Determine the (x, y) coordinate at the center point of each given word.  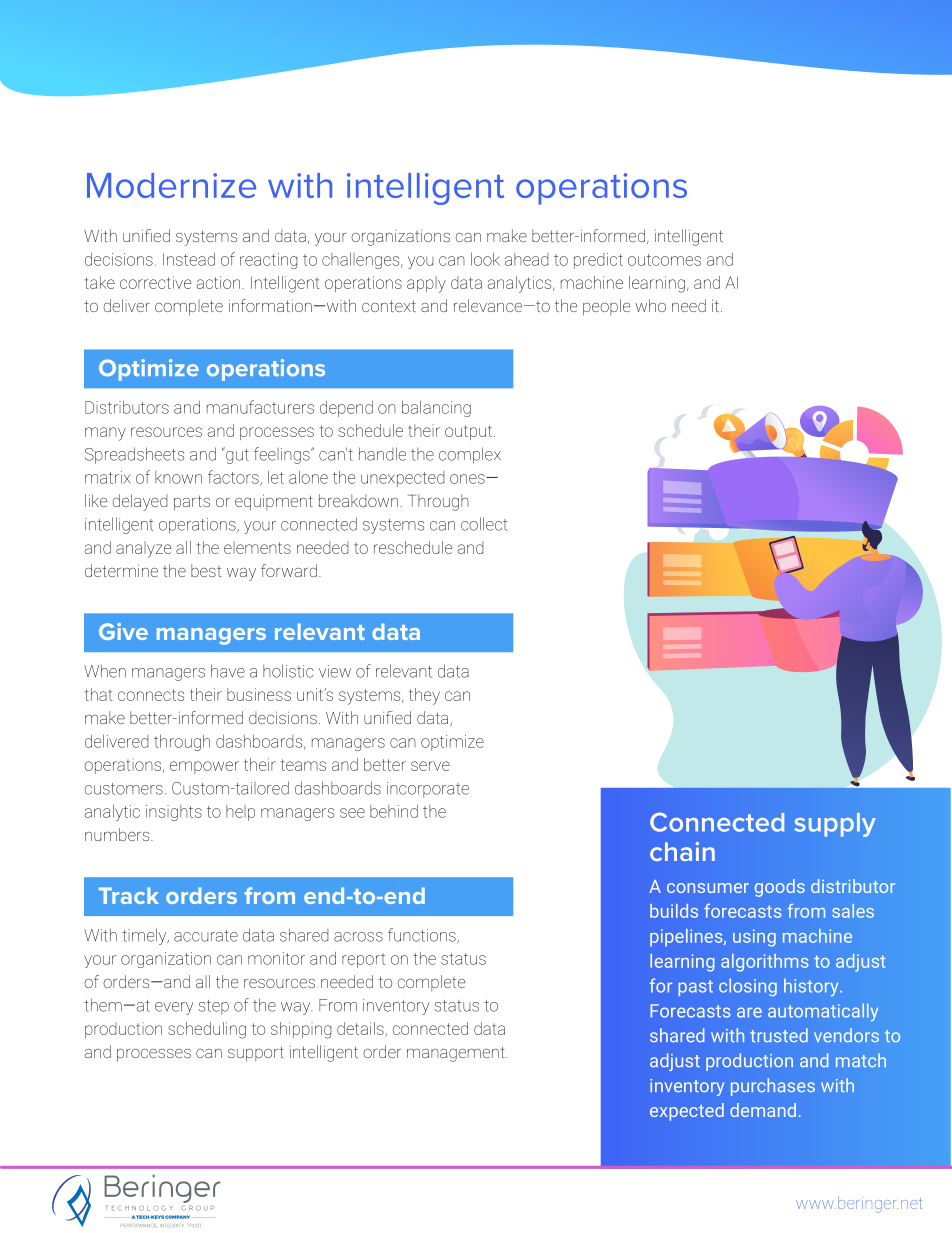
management (457, 1054)
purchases (773, 1087)
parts (192, 503)
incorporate (428, 790)
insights (174, 813)
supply (835, 825)
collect (484, 524)
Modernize (171, 185)
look (485, 259)
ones (468, 479)
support (256, 1054)
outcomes (664, 260)
